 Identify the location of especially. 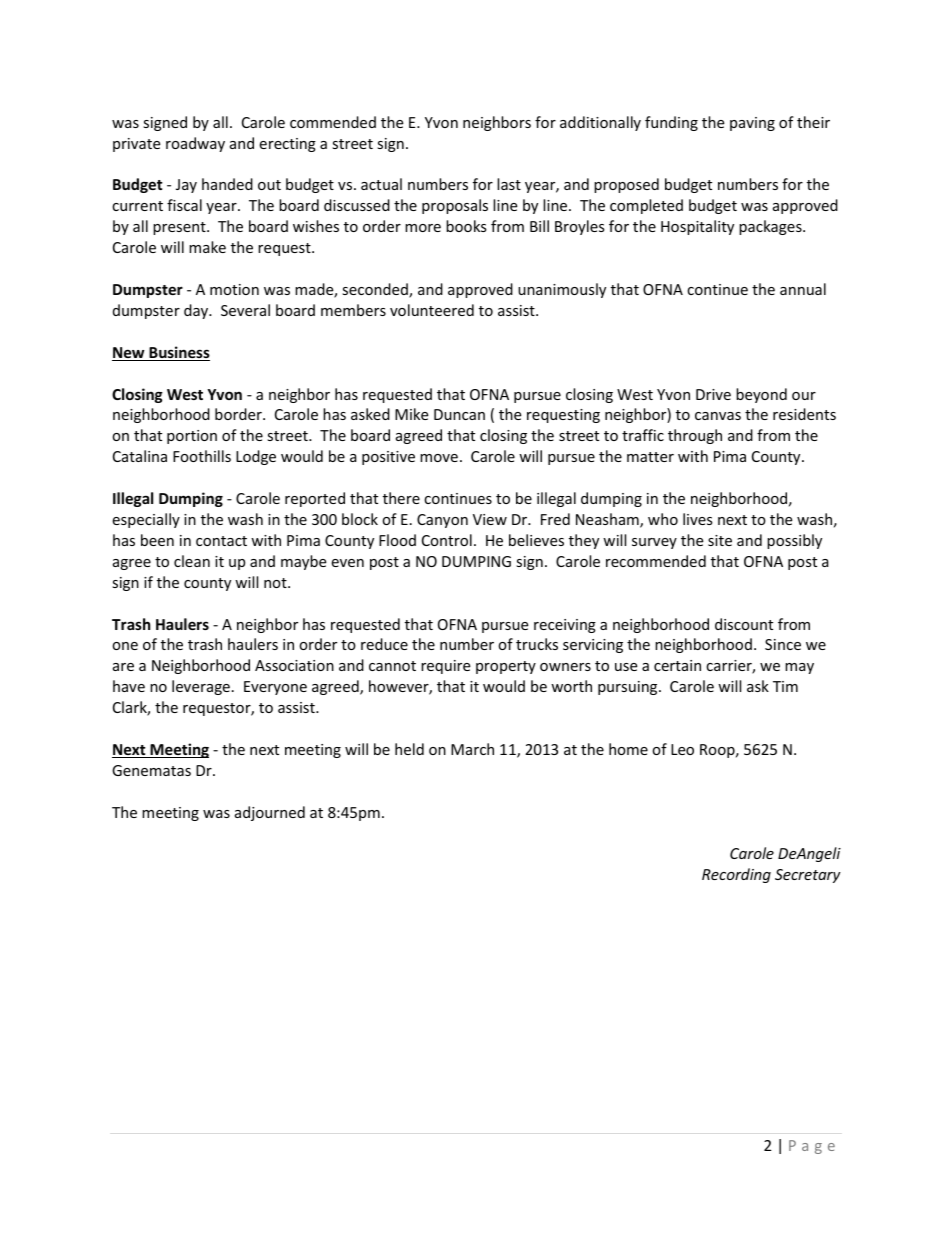
(146, 520).
